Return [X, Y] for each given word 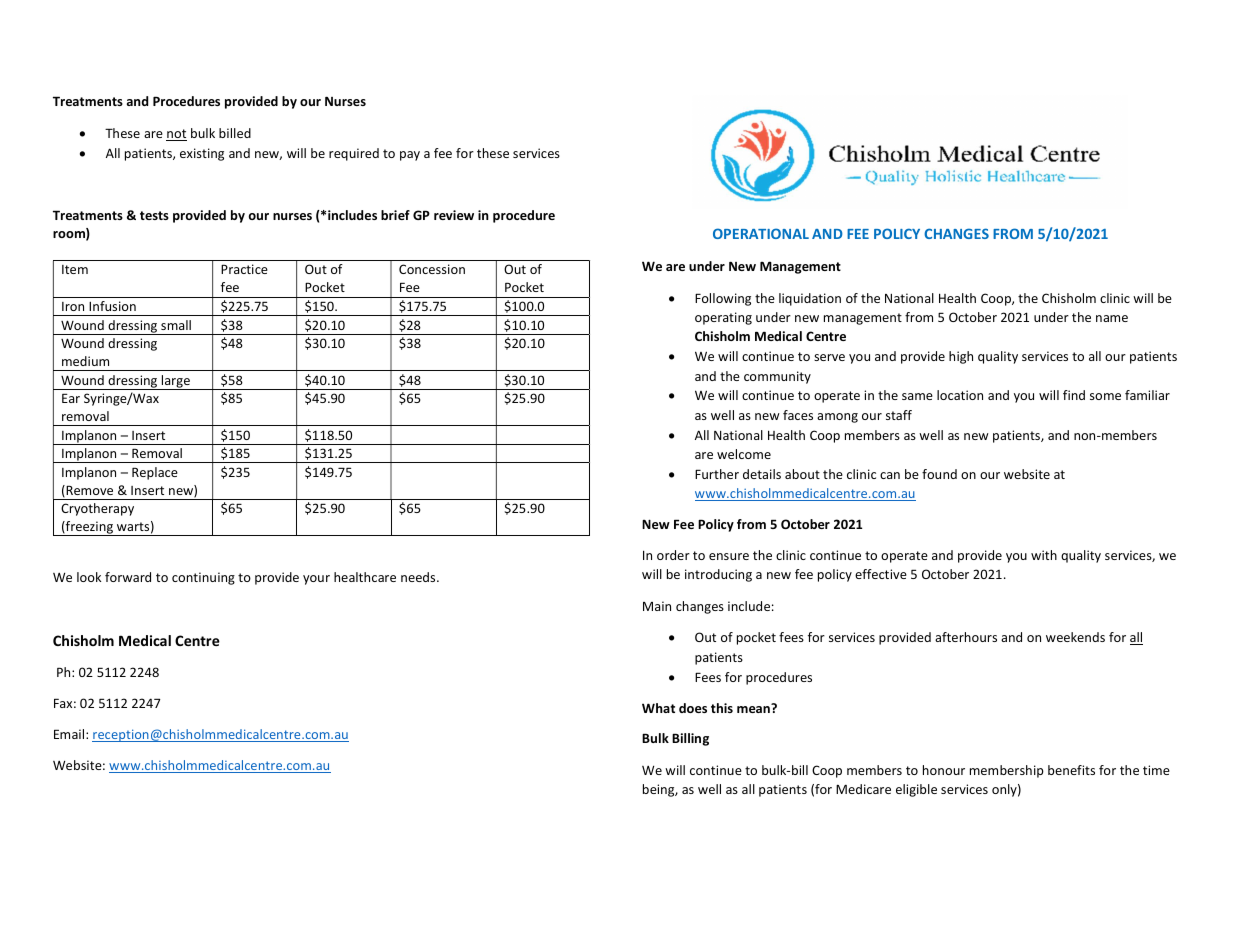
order [673, 555]
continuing [203, 578]
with [1044, 555]
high [961, 357]
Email [70, 734]
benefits [1071, 770]
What [658, 708]
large [176, 382]
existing [202, 154]
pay [410, 156]
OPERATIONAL [761, 233]
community [777, 377]
